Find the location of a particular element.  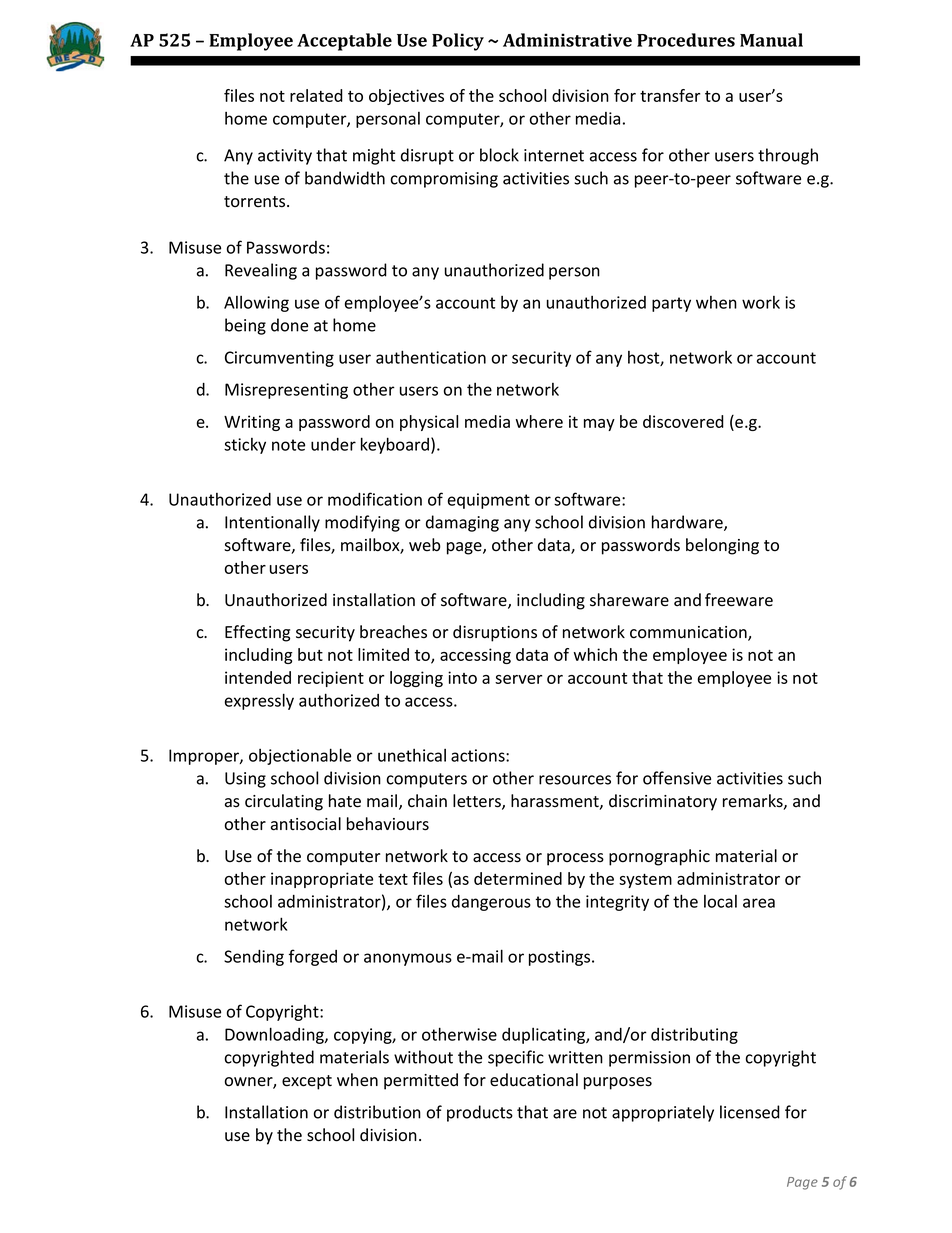

educational is located at coordinates (534, 1080).
